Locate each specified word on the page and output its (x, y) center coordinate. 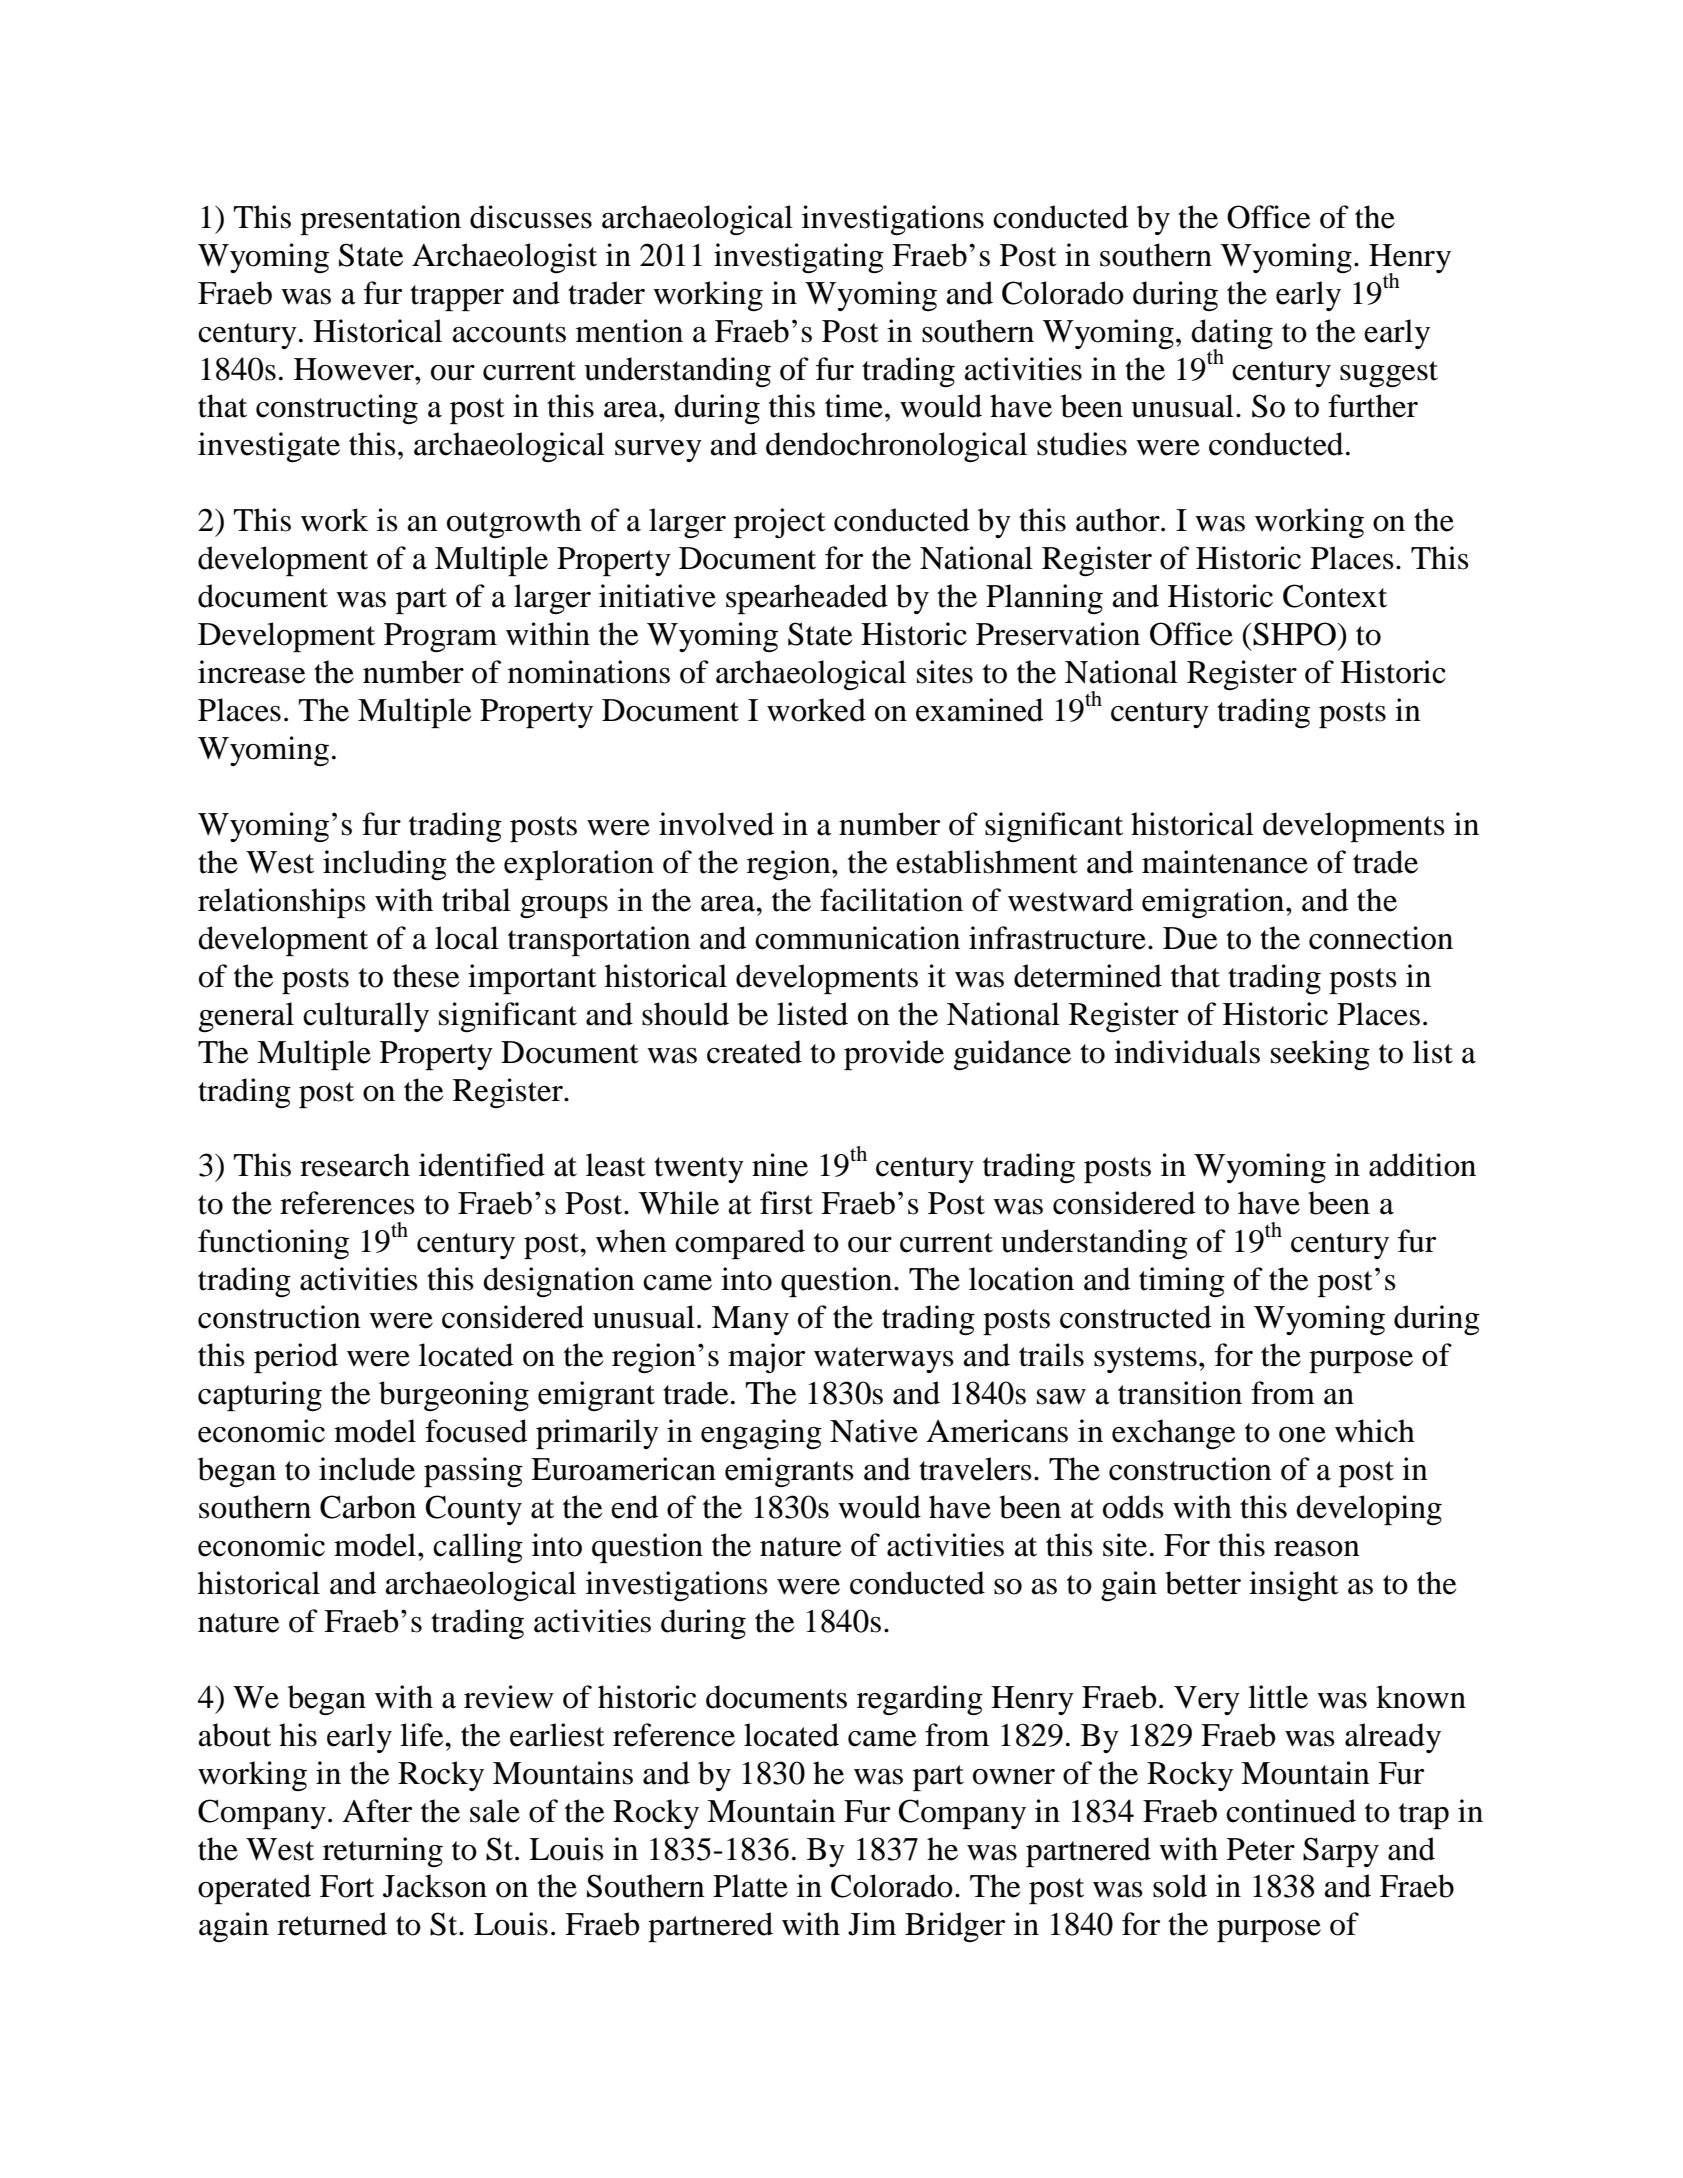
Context (1335, 596)
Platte (750, 1886)
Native (874, 1431)
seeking (1320, 1055)
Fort (347, 1886)
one (1302, 1435)
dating (1232, 335)
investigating (799, 258)
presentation (380, 220)
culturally (366, 1017)
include (367, 1469)
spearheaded (807, 599)
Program (440, 638)
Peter (1261, 1849)
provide (894, 1055)
